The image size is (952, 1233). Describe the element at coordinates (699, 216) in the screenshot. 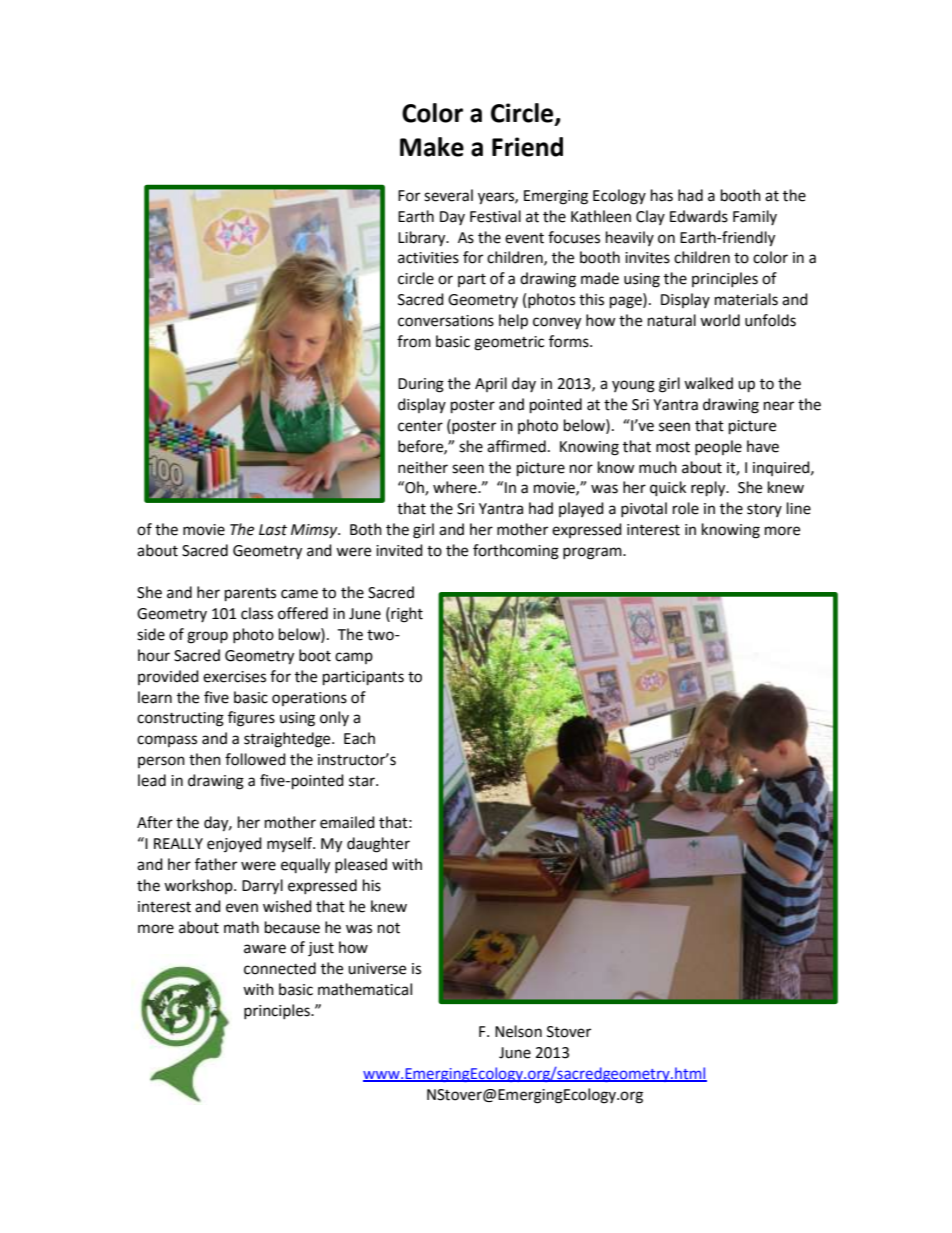

I see `Edwards` at that location.
